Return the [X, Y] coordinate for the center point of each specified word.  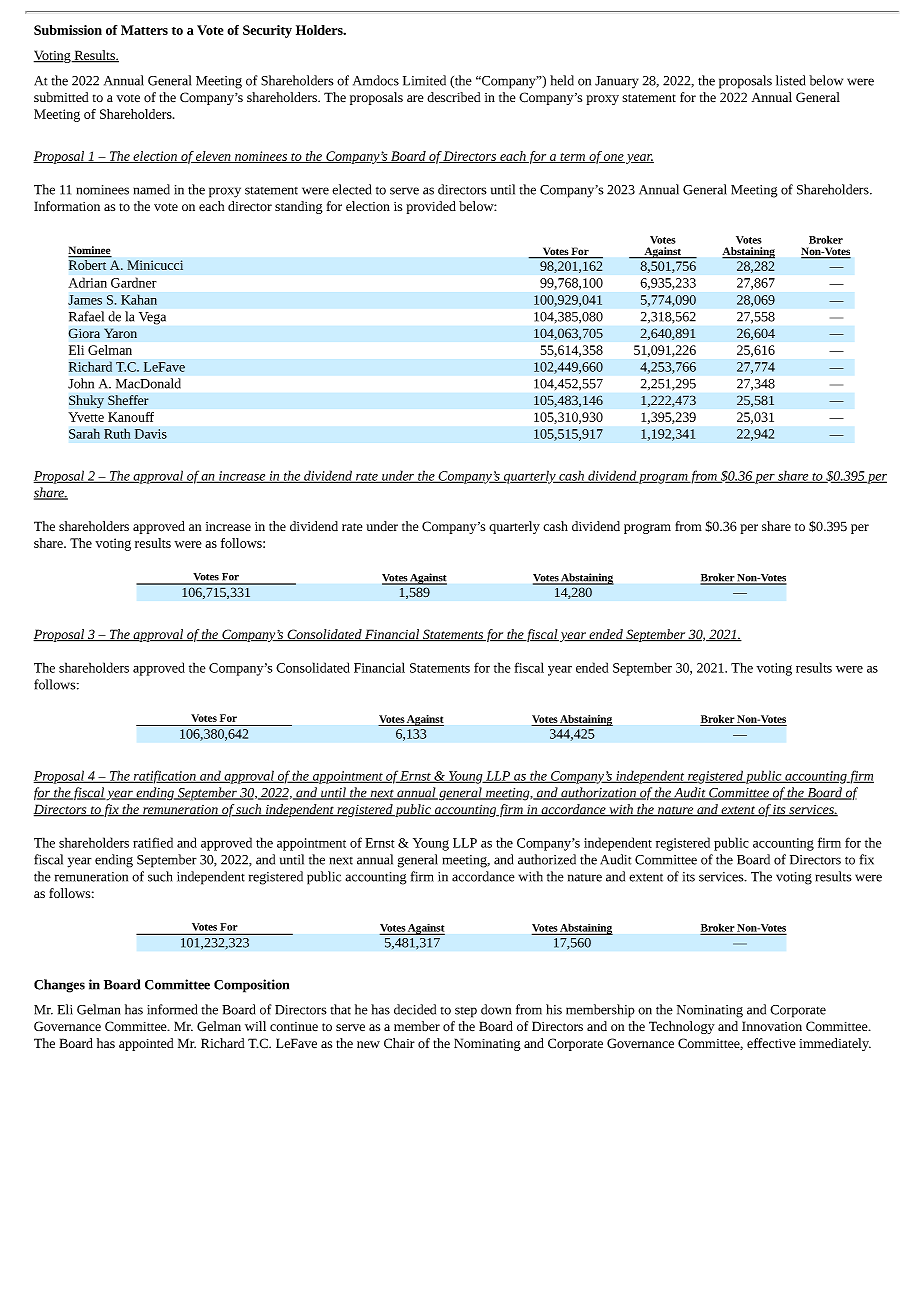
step [466, 1012]
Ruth [117, 433]
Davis [151, 434]
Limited [424, 80]
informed [172, 1009]
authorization [598, 793]
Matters [144, 30]
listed [790, 80]
